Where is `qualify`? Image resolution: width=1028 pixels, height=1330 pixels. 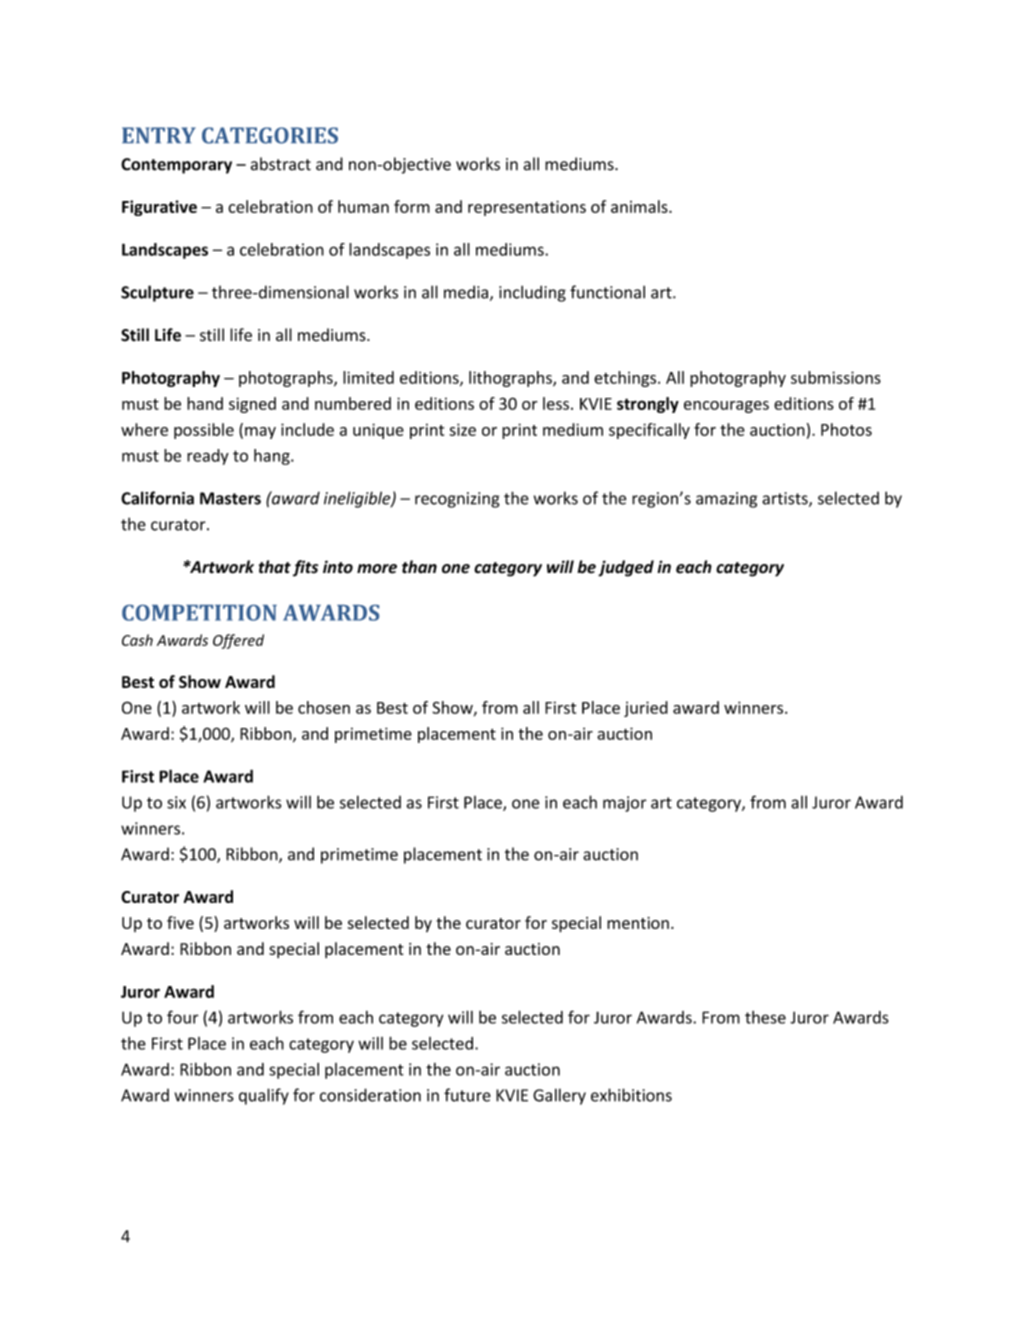
qualify is located at coordinates (264, 1096).
